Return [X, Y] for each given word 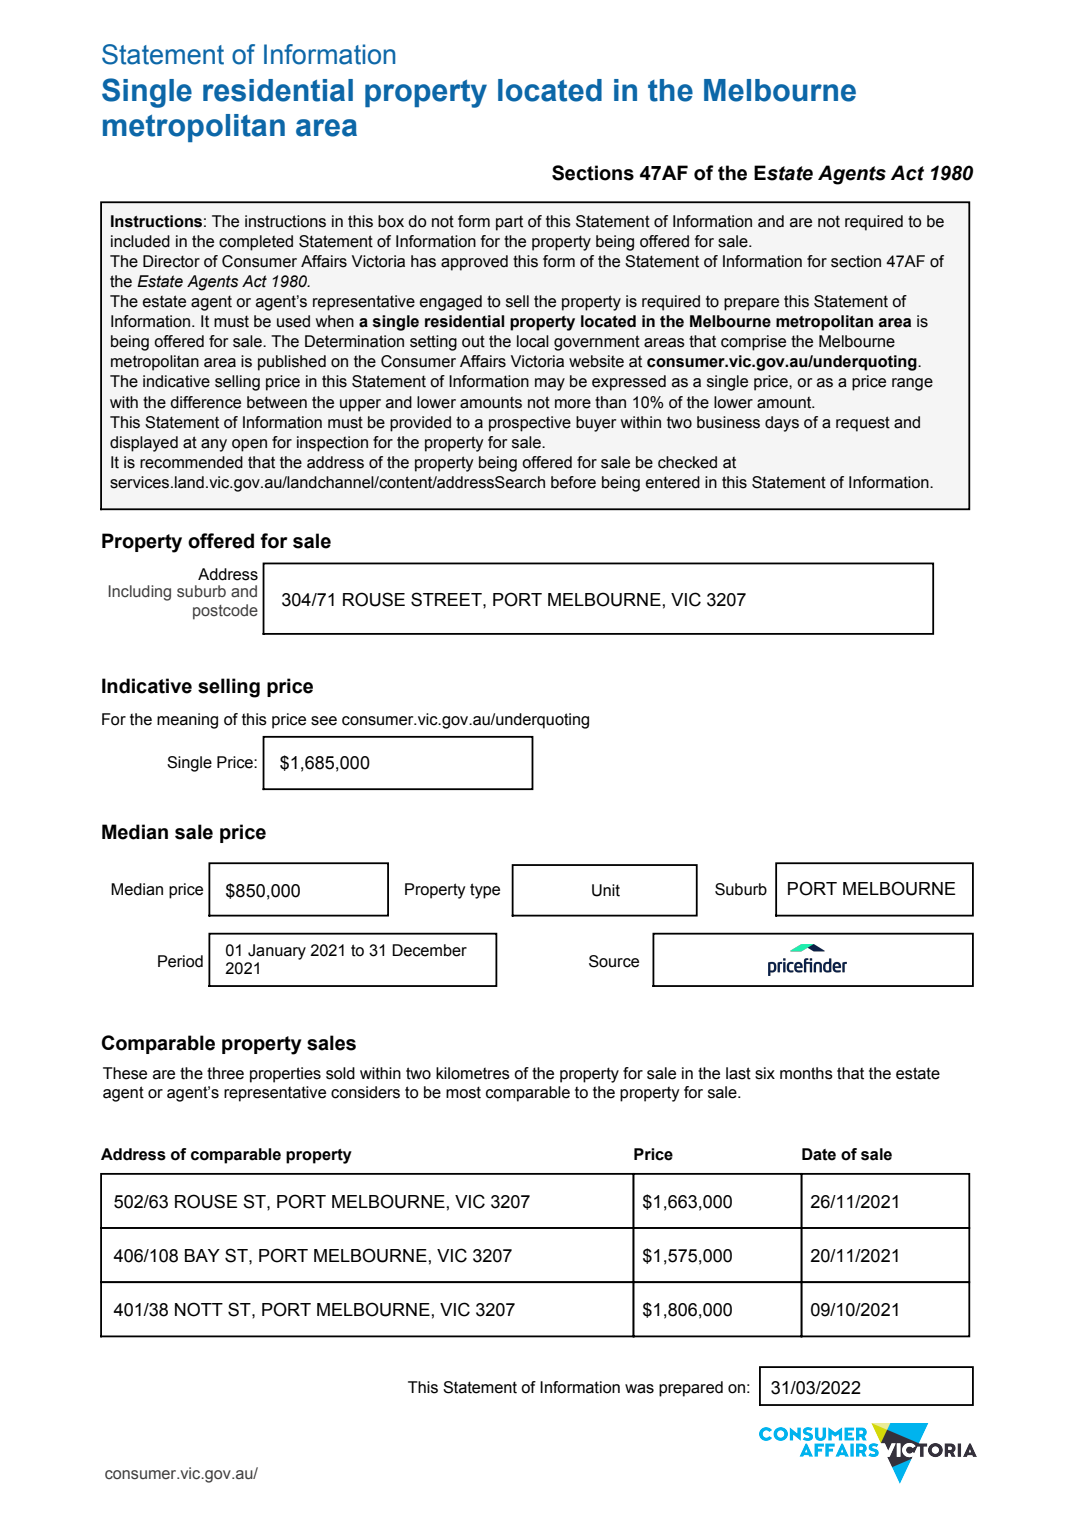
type [485, 891]
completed [256, 243]
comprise [753, 343]
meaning [187, 721]
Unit [606, 890]
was [639, 1389]
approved [474, 263]
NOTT [199, 1309]
